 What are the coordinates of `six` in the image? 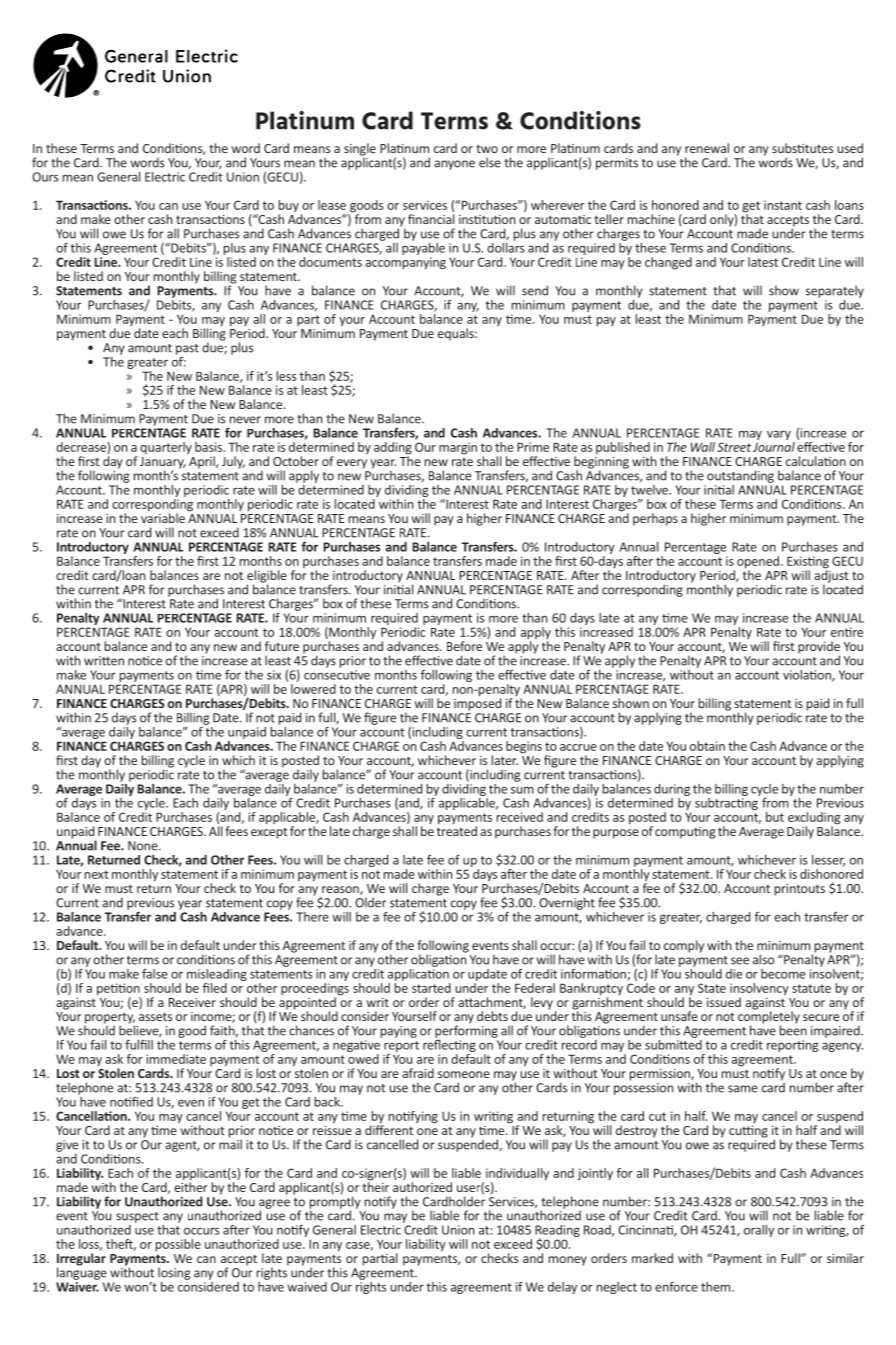 It's located at (274, 675).
